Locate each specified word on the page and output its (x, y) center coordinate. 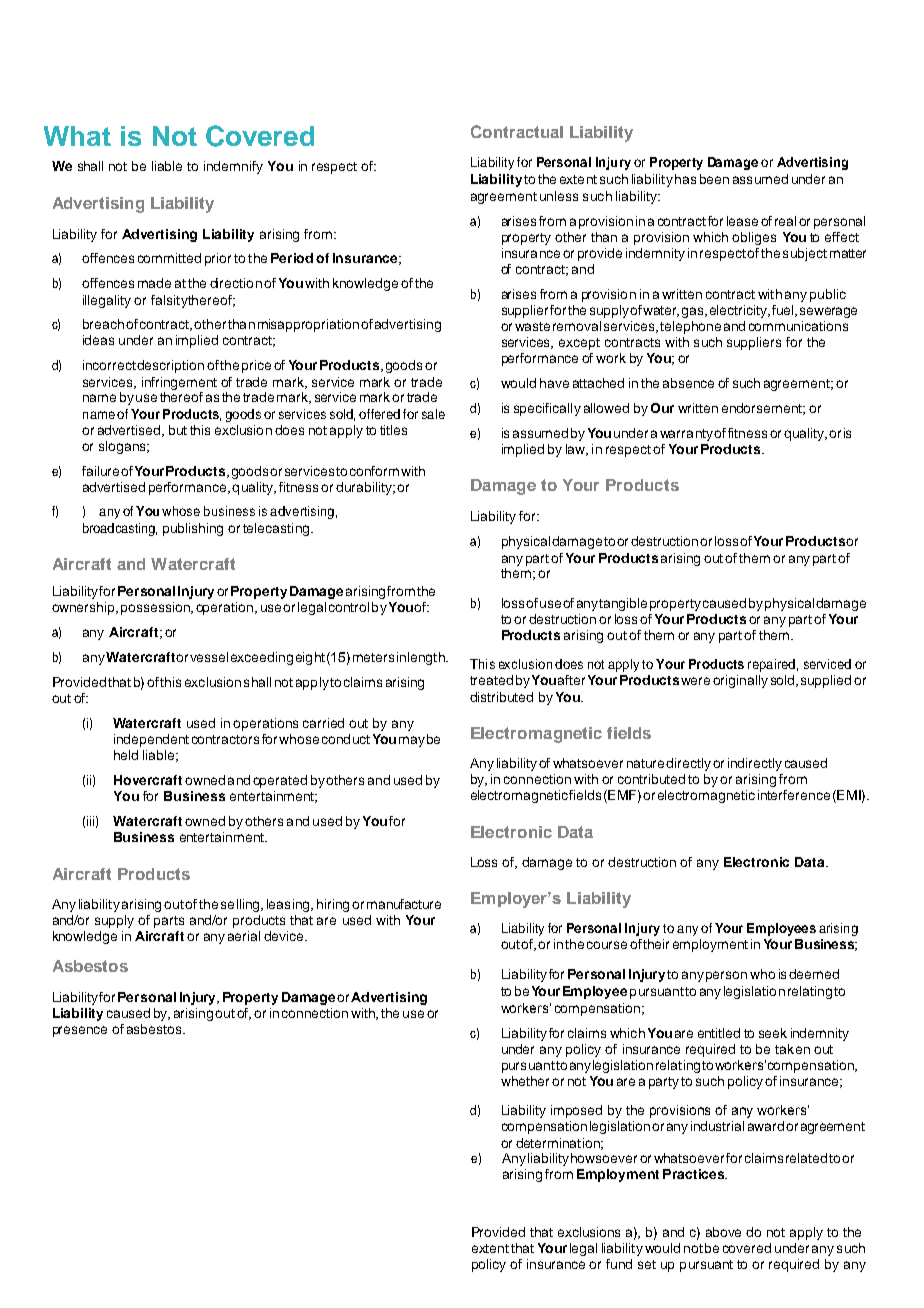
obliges (754, 238)
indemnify (233, 167)
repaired (771, 665)
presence (80, 1031)
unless (559, 196)
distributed (501, 697)
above (723, 1232)
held (126, 755)
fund (619, 1264)
